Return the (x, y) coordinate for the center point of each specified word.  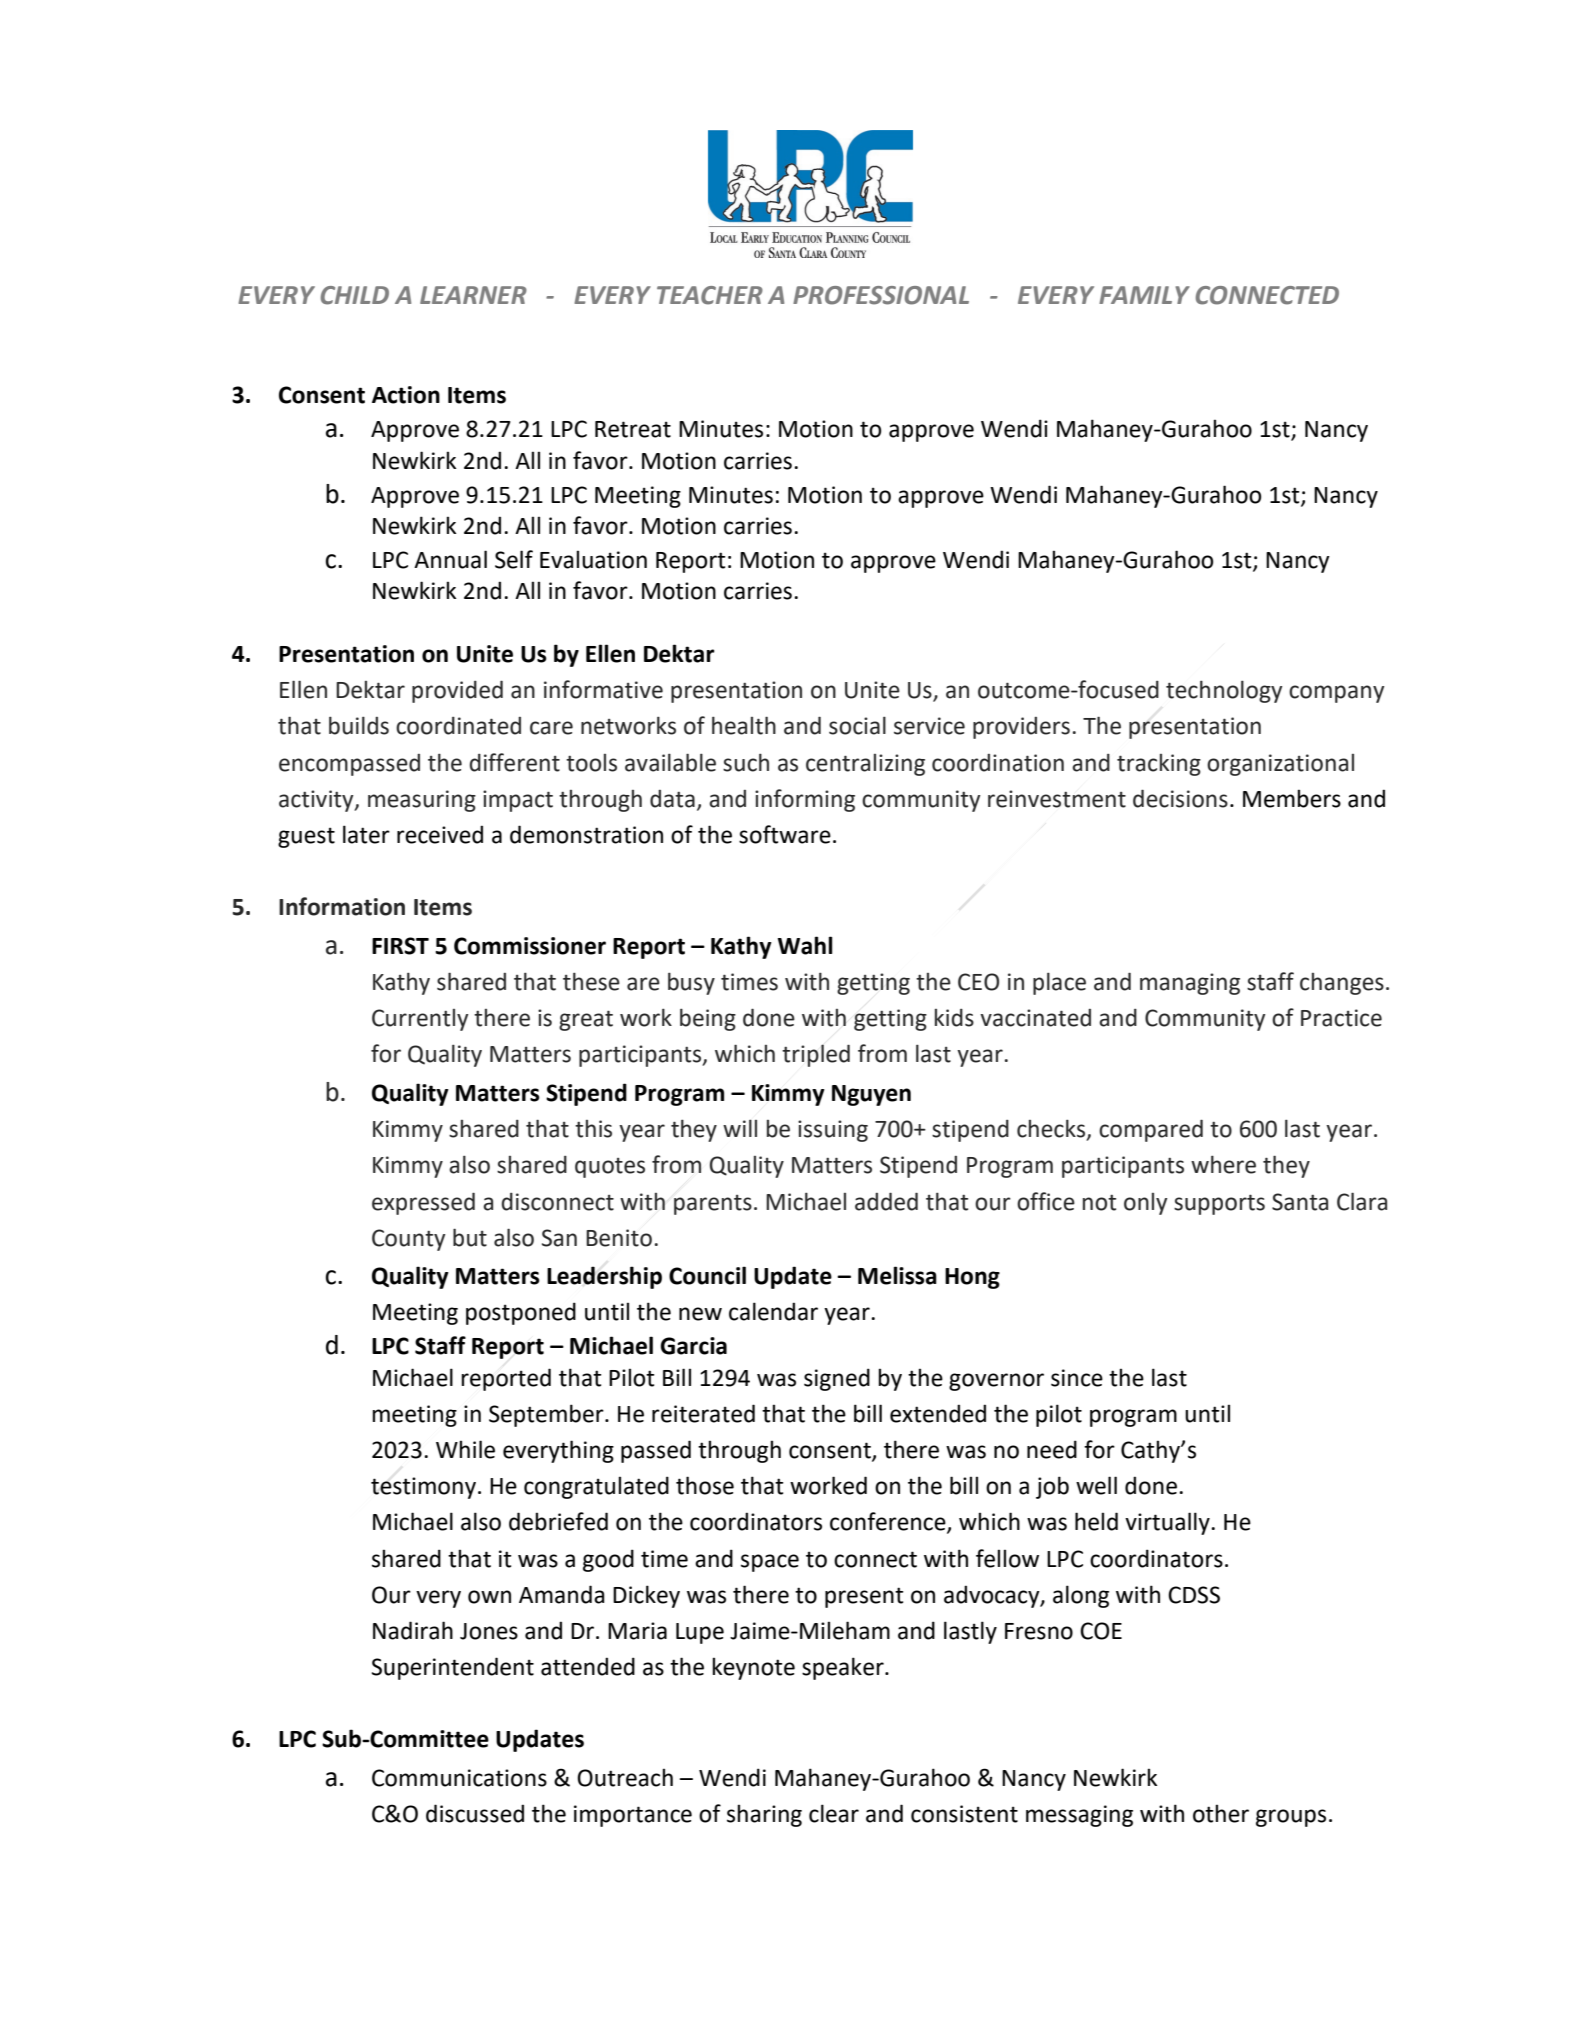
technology (1224, 691)
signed (837, 1379)
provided (457, 691)
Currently (420, 1020)
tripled (816, 1055)
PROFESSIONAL (881, 295)
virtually (1168, 1523)
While (465, 1449)
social (857, 725)
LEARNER (473, 295)
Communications (459, 1778)
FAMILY (1144, 295)
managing (1190, 984)
